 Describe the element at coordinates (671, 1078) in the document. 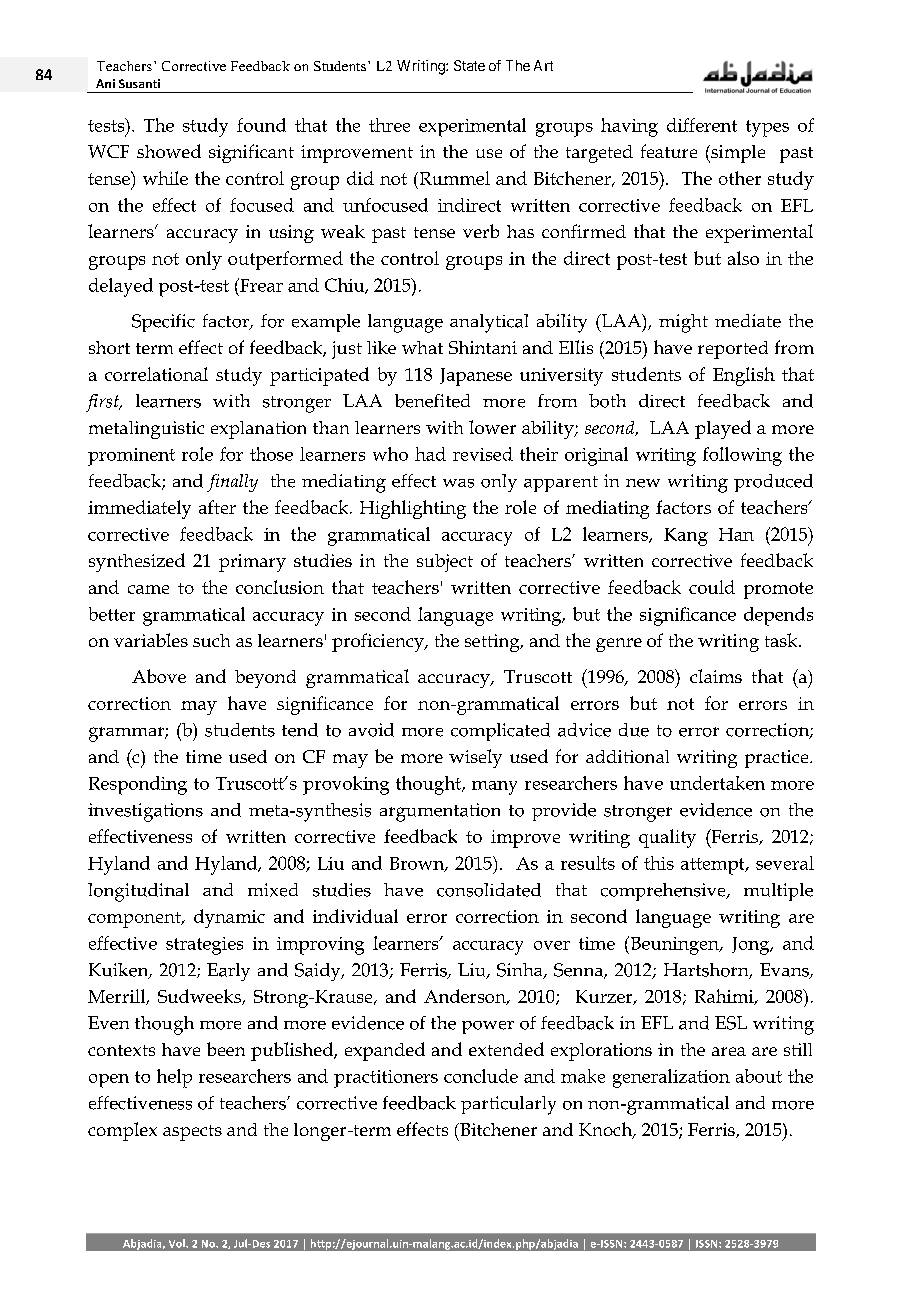

I see `generalization` at that location.
